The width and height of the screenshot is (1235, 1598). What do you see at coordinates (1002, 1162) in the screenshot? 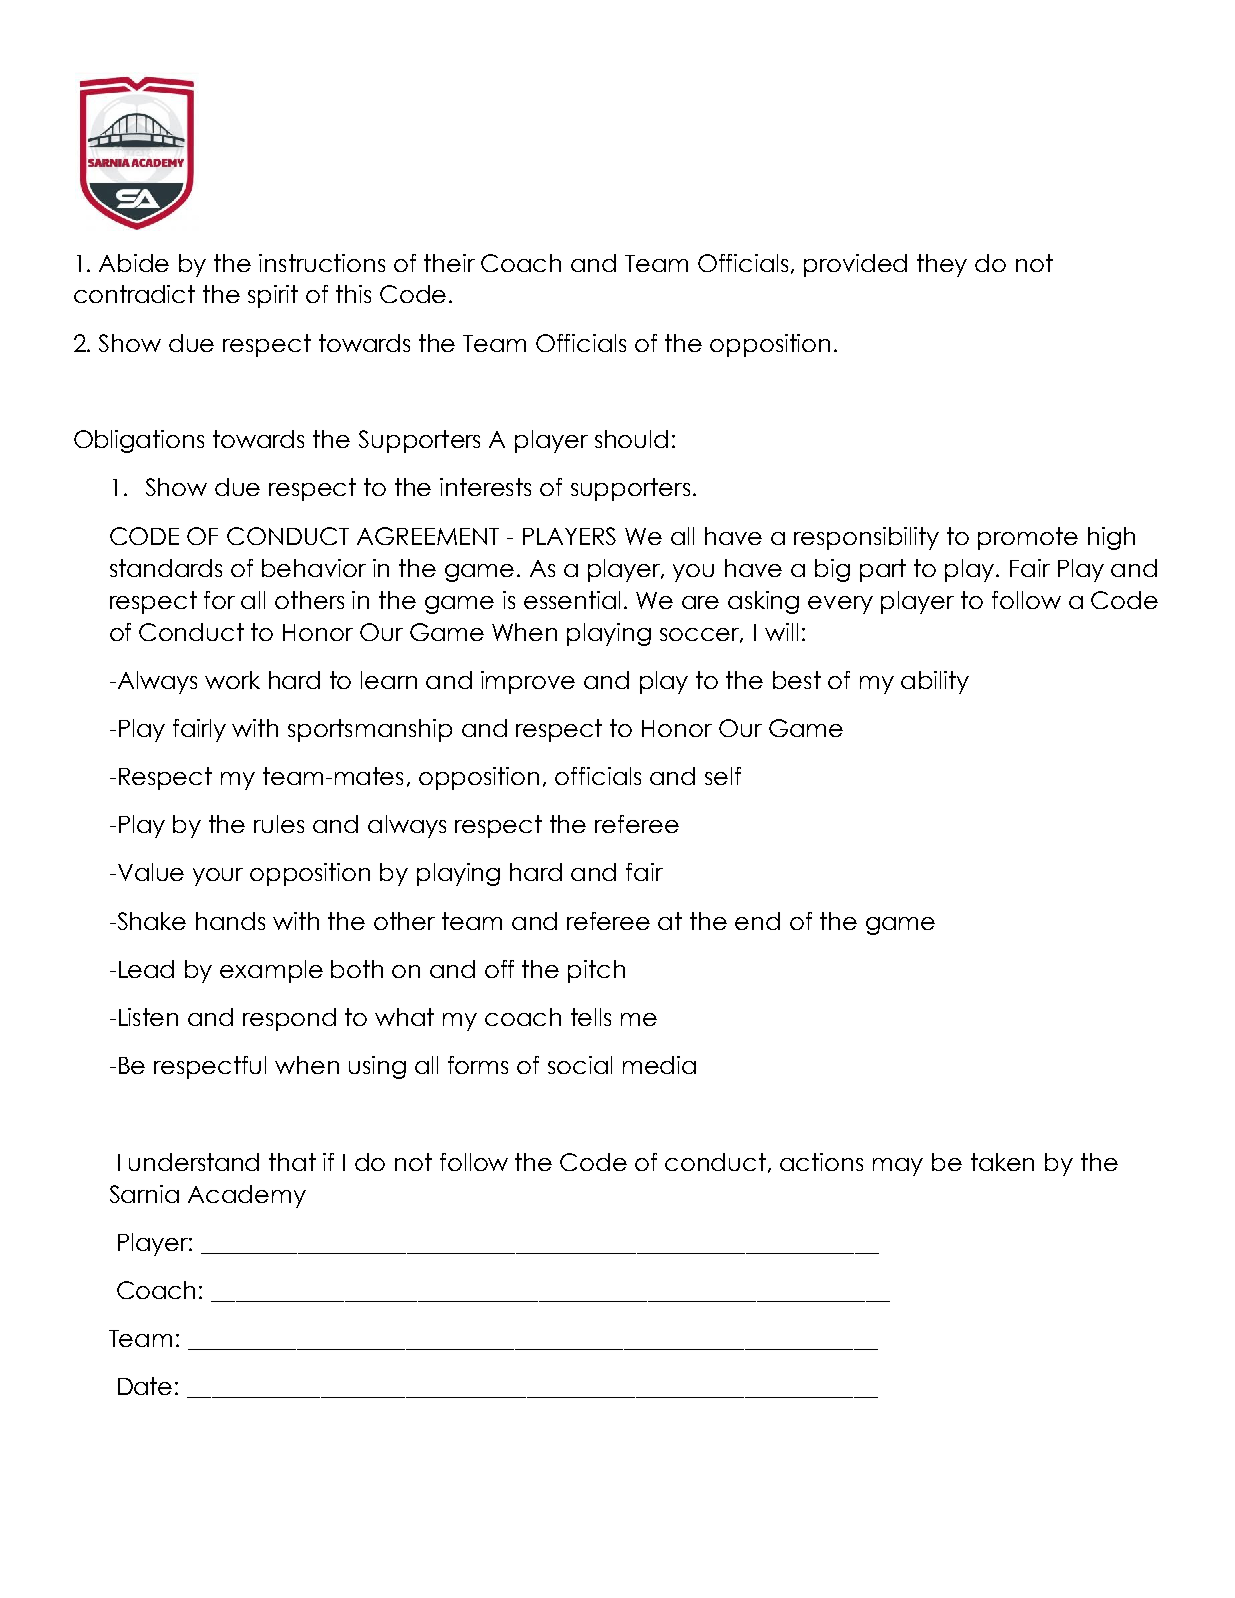
I see `taken` at bounding box center [1002, 1162].
